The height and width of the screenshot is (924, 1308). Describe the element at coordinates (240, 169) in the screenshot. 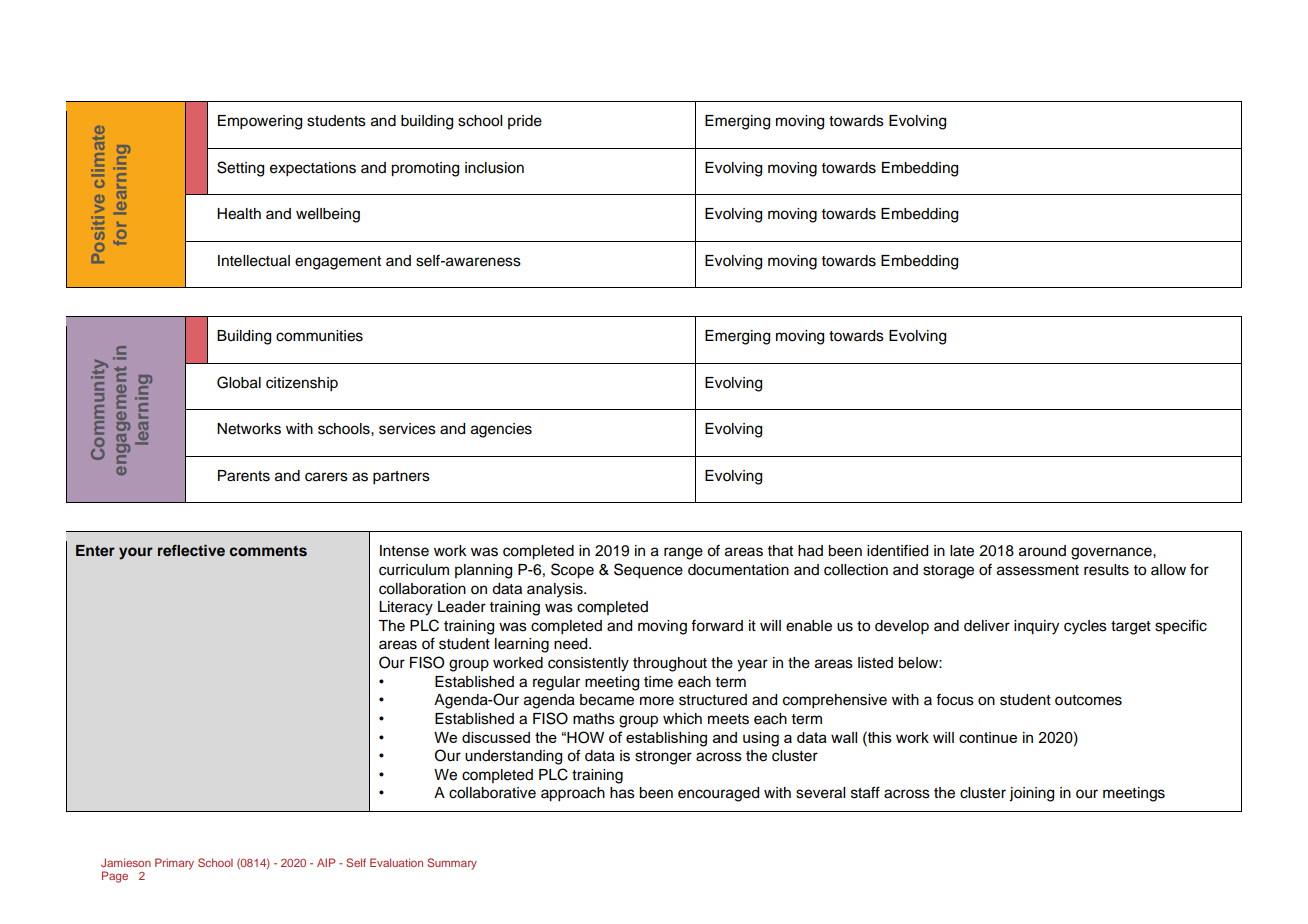

I see `Setting` at that location.
